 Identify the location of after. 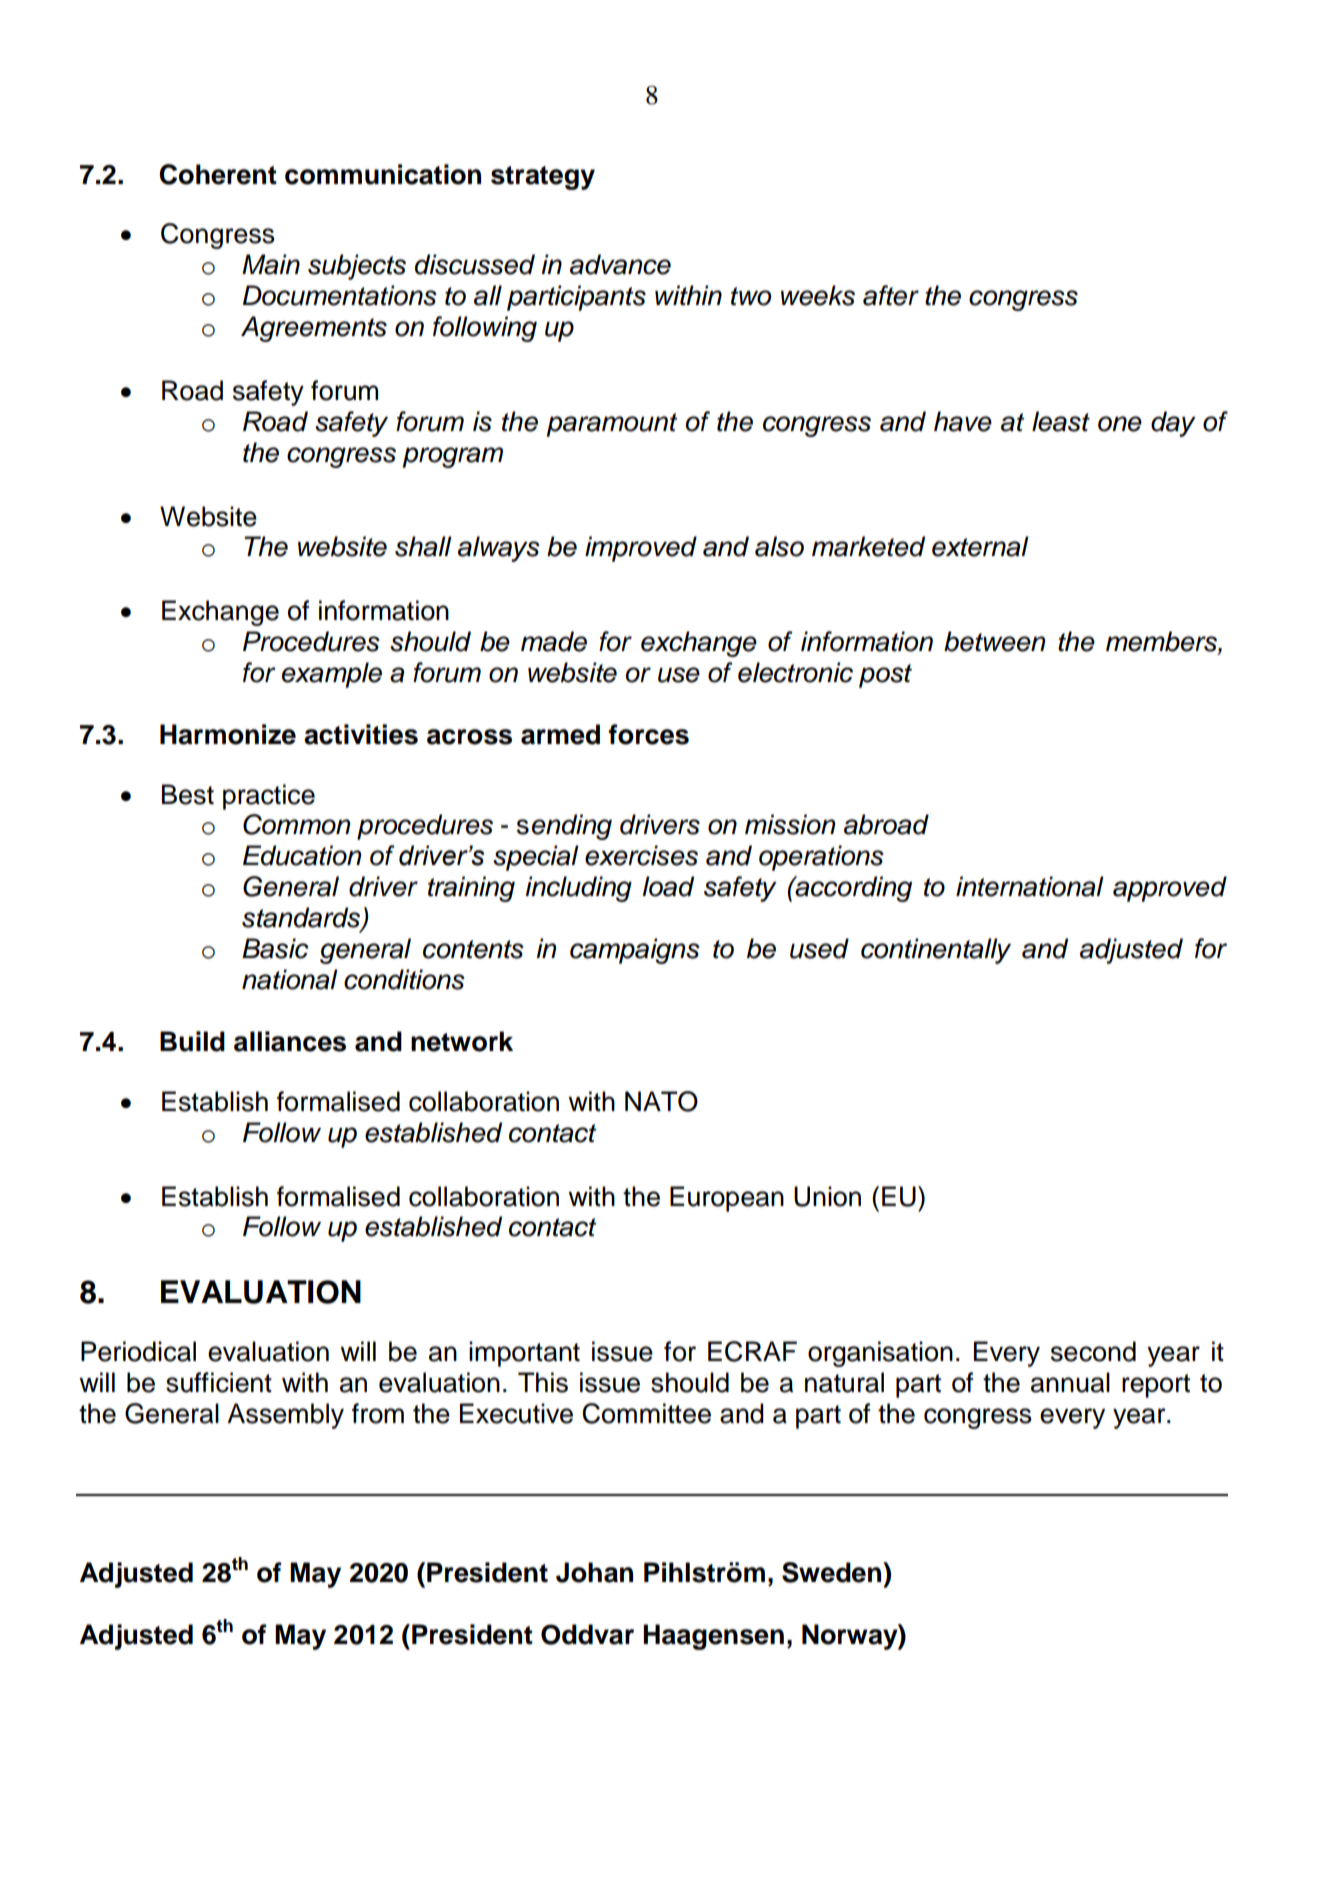
(891, 295).
